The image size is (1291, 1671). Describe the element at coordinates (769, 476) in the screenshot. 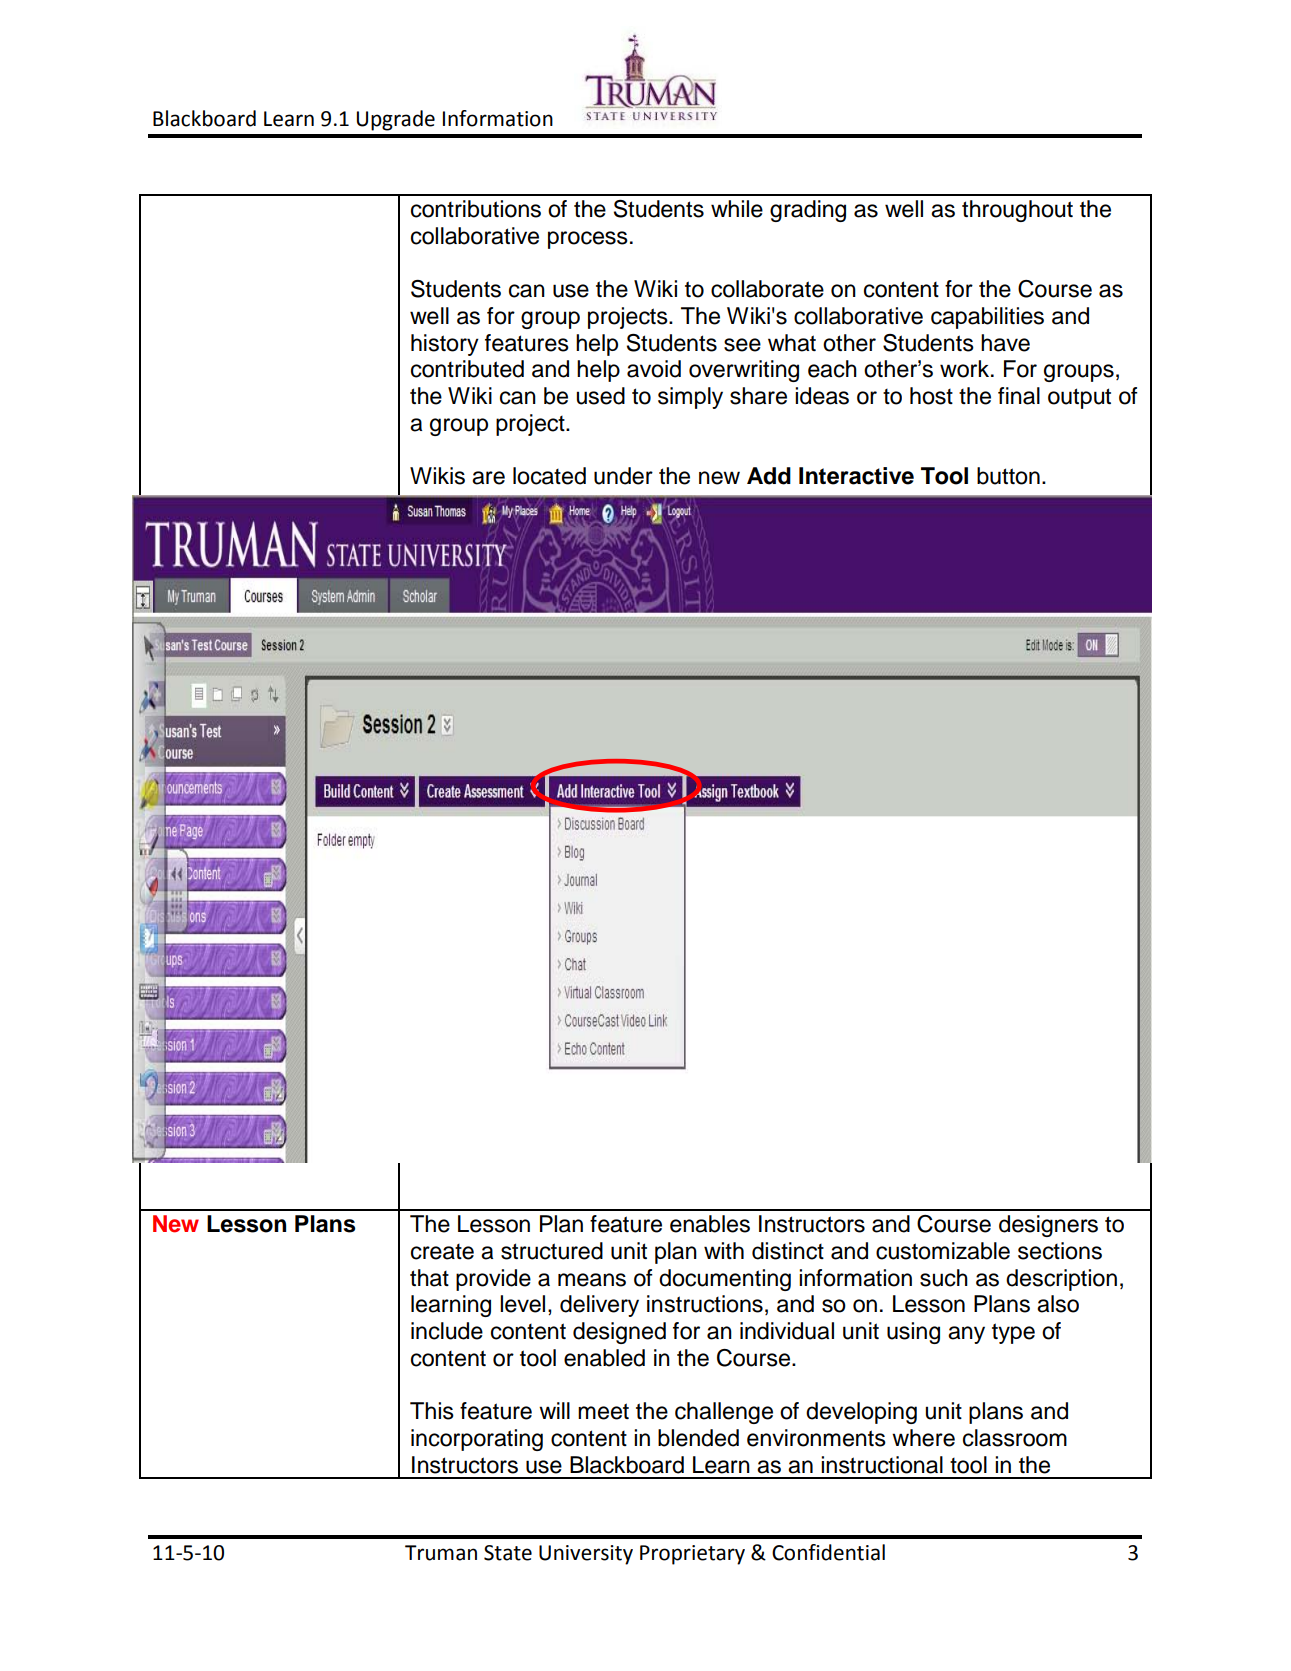

I see `Add` at that location.
